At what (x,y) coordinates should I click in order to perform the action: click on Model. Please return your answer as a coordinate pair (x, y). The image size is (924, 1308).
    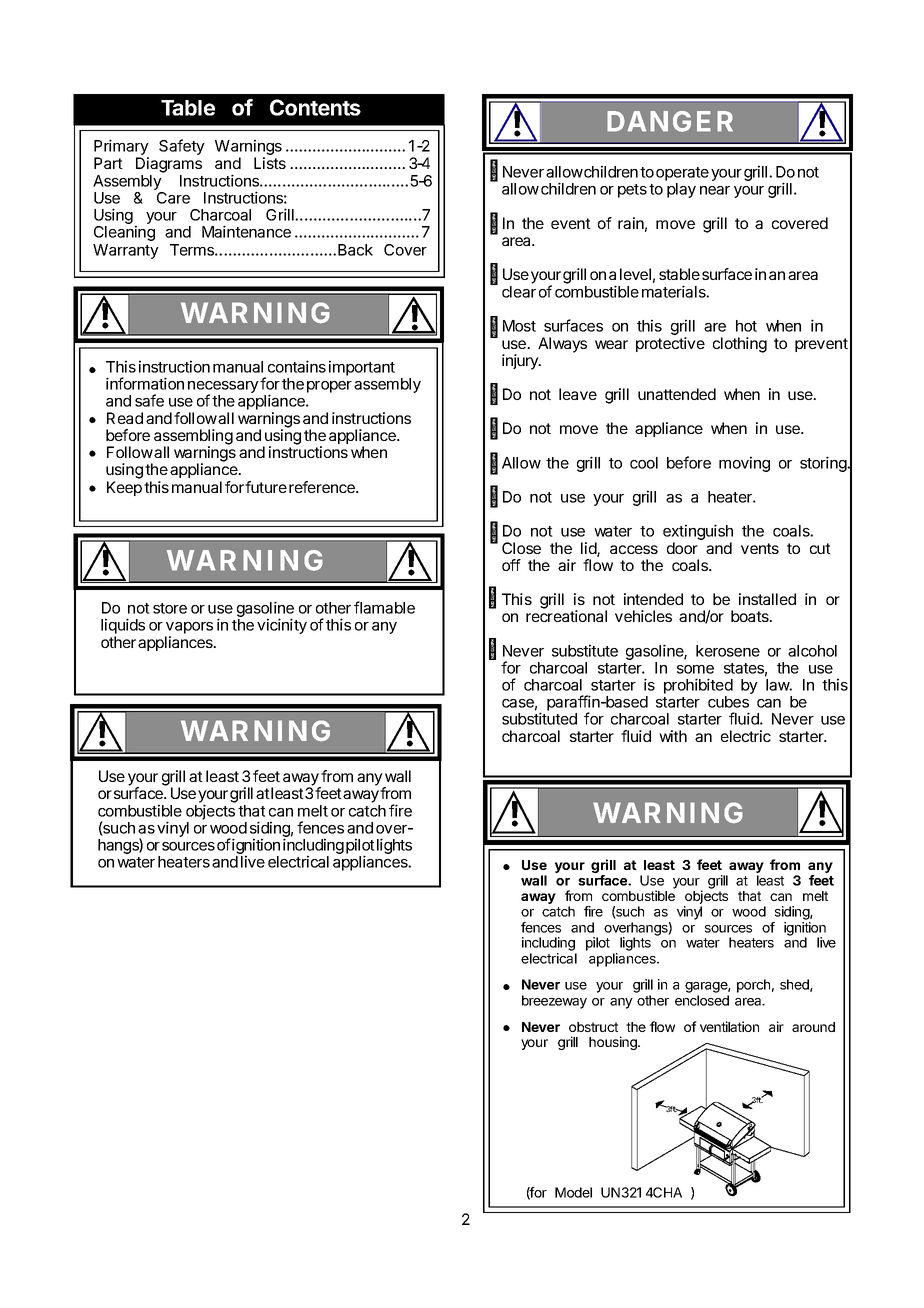
    Looking at the image, I should click on (573, 1192).
